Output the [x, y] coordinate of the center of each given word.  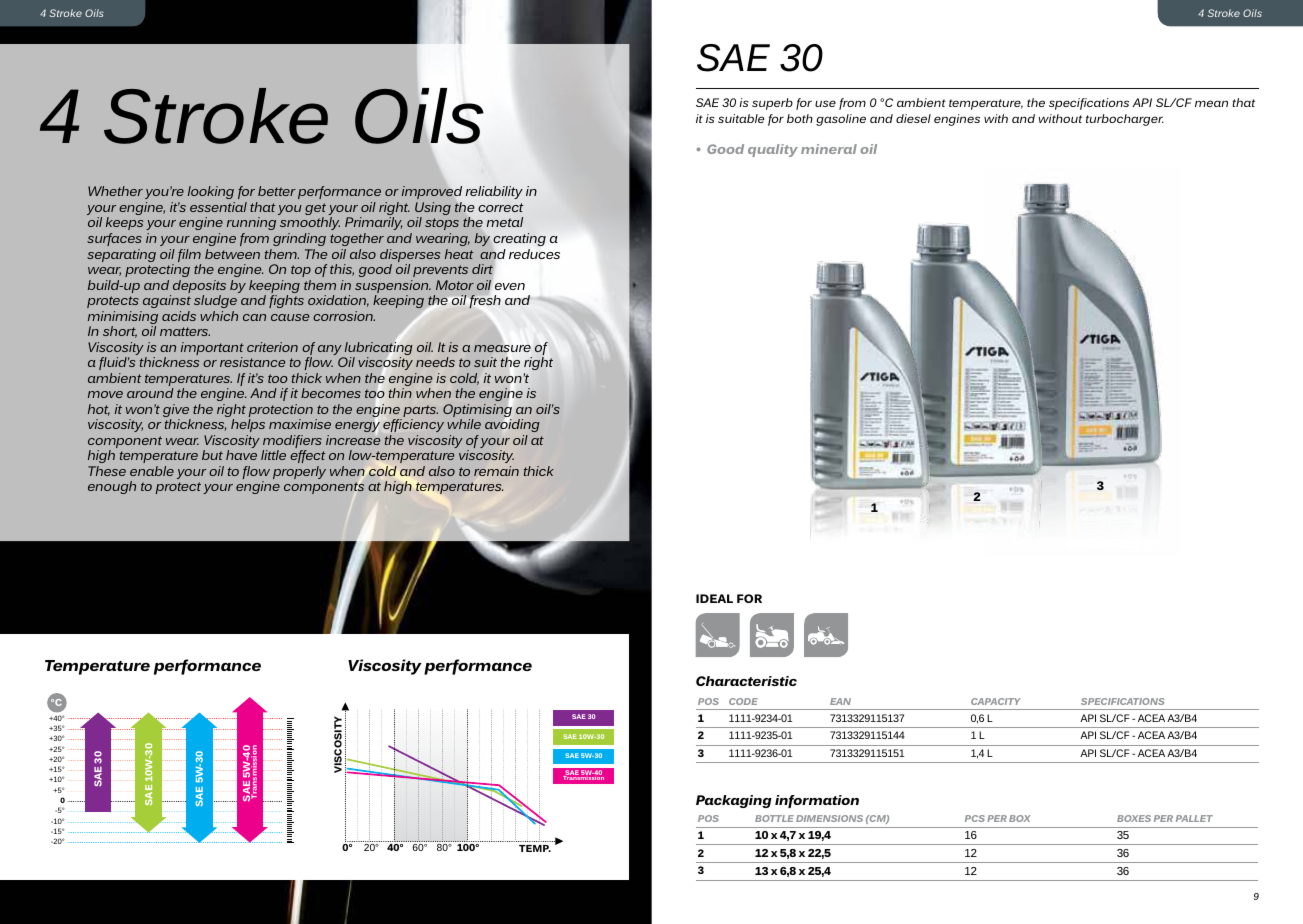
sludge [215, 301]
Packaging [734, 801]
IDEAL [714, 598]
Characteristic [746, 681]
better [277, 191]
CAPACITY [996, 701]
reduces [534, 254]
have [241, 455]
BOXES [1134, 818]
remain [496, 471]
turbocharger [1125, 120]
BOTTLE [774, 818]
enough [112, 487]
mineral [829, 149]
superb [772, 104]
